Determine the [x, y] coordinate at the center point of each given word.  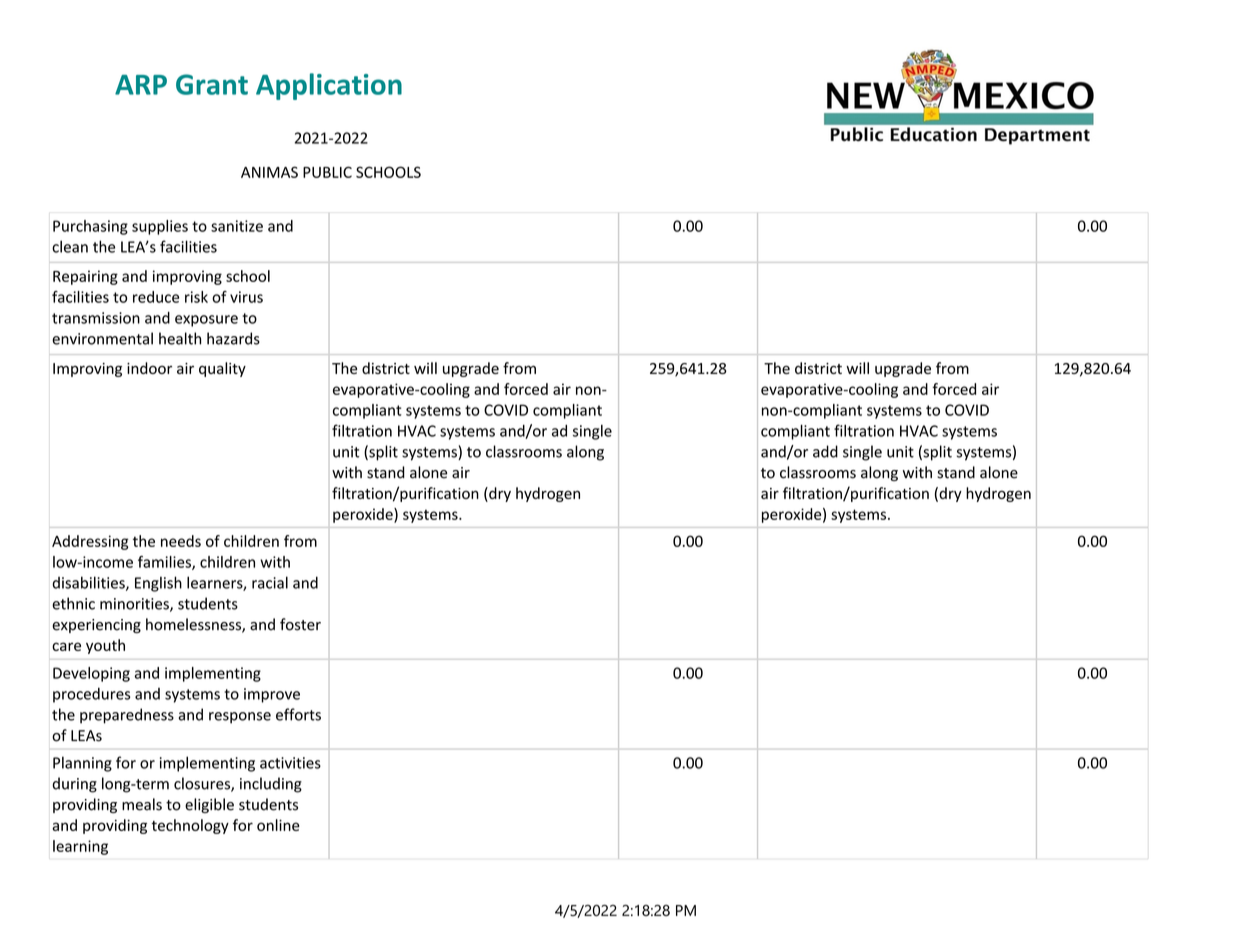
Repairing [85, 277]
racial [270, 582]
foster [300, 624]
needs [181, 541]
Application [329, 86]
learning [80, 847]
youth [105, 646]
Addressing [90, 542]
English [158, 584]
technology [190, 826]
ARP [141, 85]
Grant [212, 84]
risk [196, 297]
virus [246, 297]
